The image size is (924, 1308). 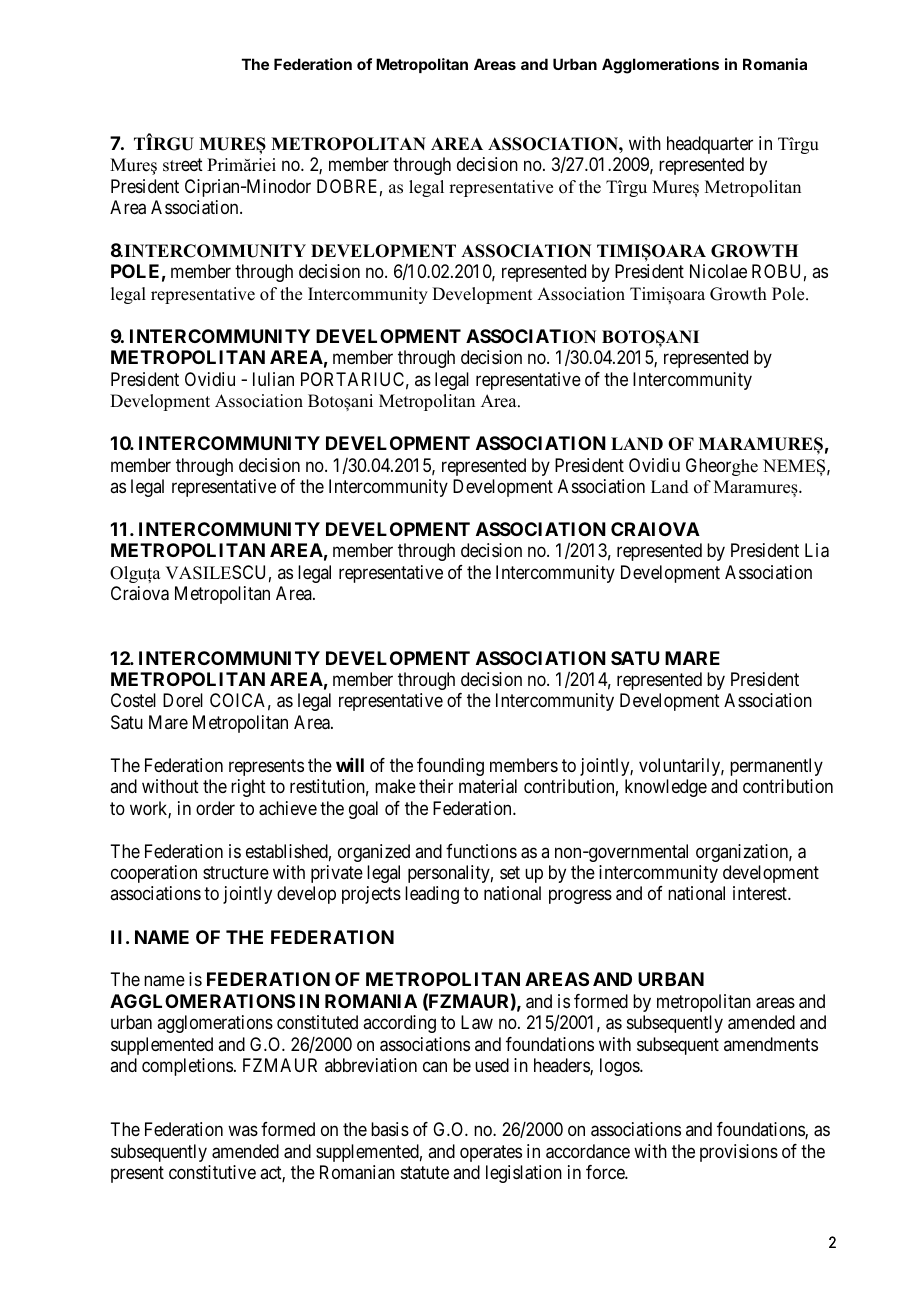 I want to click on founding, so click(x=450, y=767).
